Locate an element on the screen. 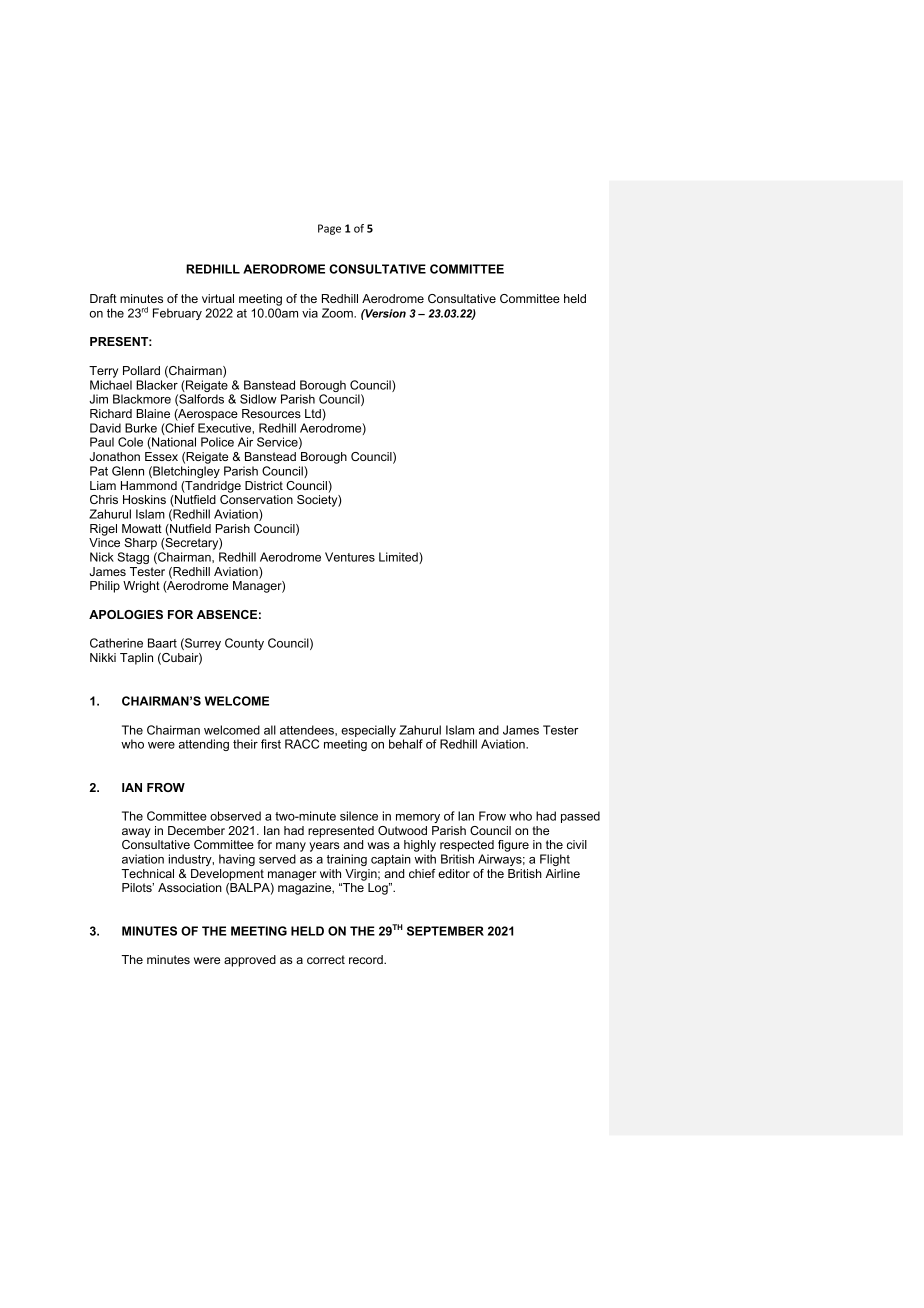 Image resolution: width=924 pixels, height=1308 pixels. Blacker is located at coordinates (157, 385).
